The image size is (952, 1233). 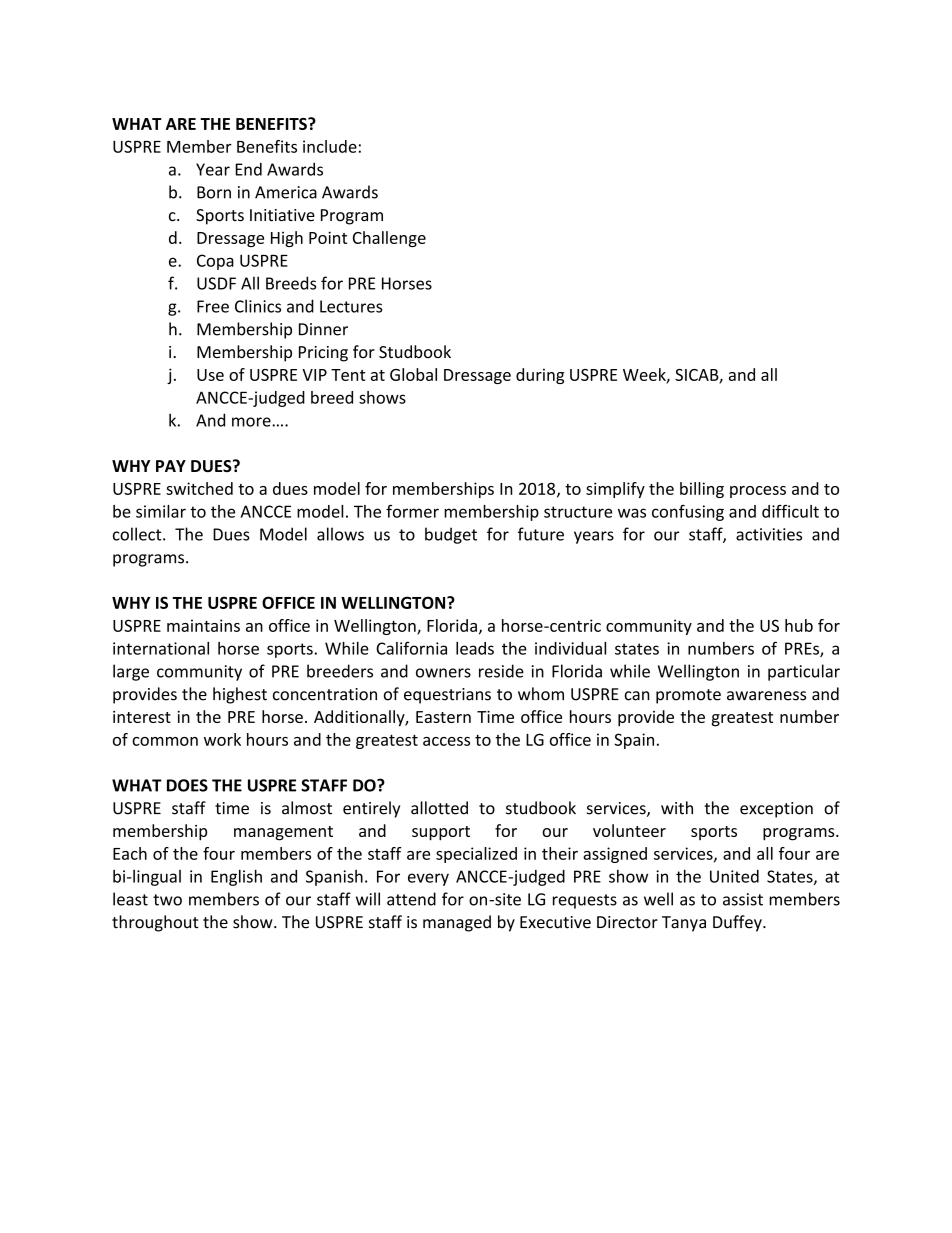 What do you see at coordinates (702, 490) in the page?
I see `billing` at bounding box center [702, 490].
